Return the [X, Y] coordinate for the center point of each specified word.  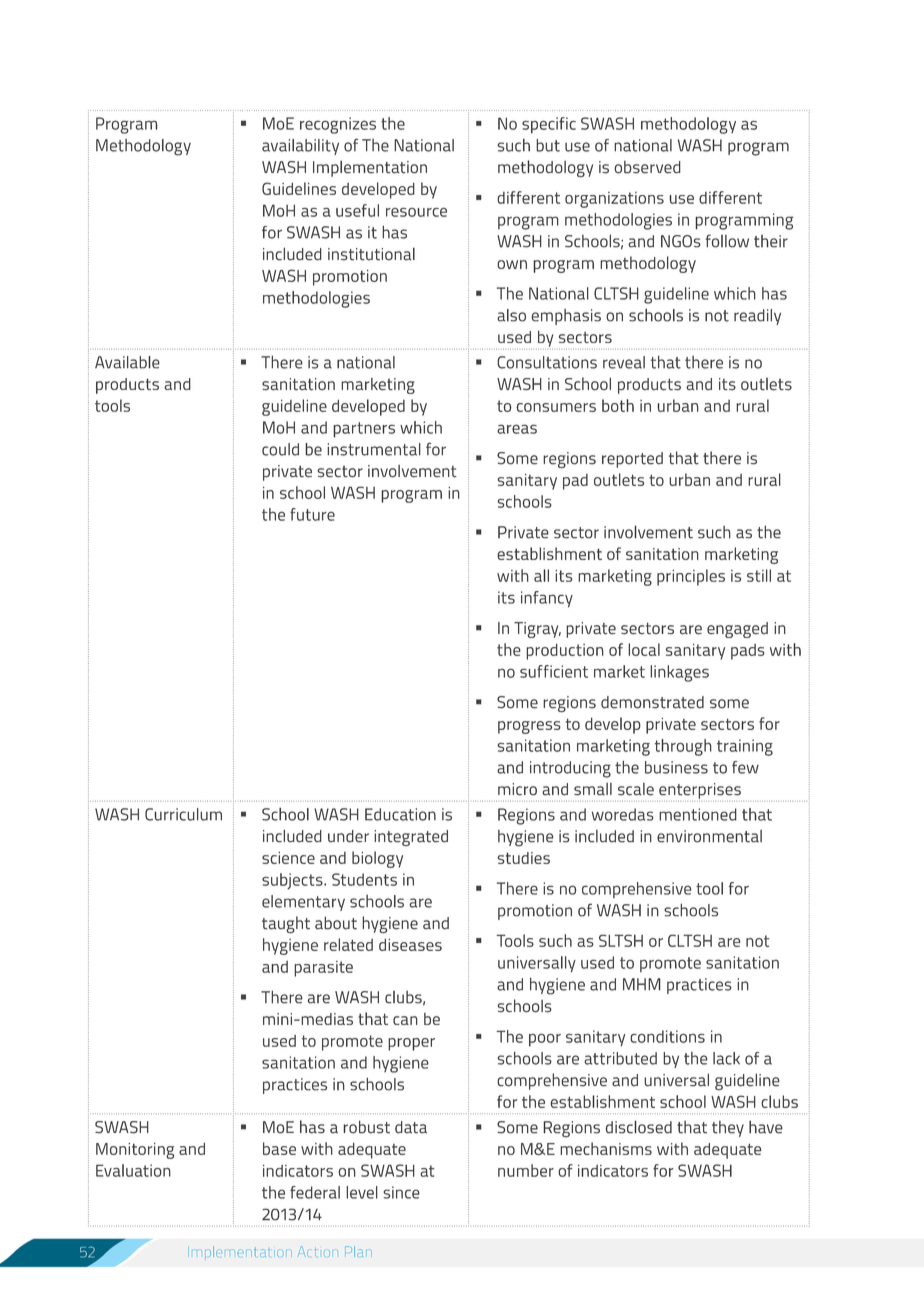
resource [416, 212]
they [728, 1129]
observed [647, 167]
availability [300, 147]
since [401, 1192]
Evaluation [133, 1170]
